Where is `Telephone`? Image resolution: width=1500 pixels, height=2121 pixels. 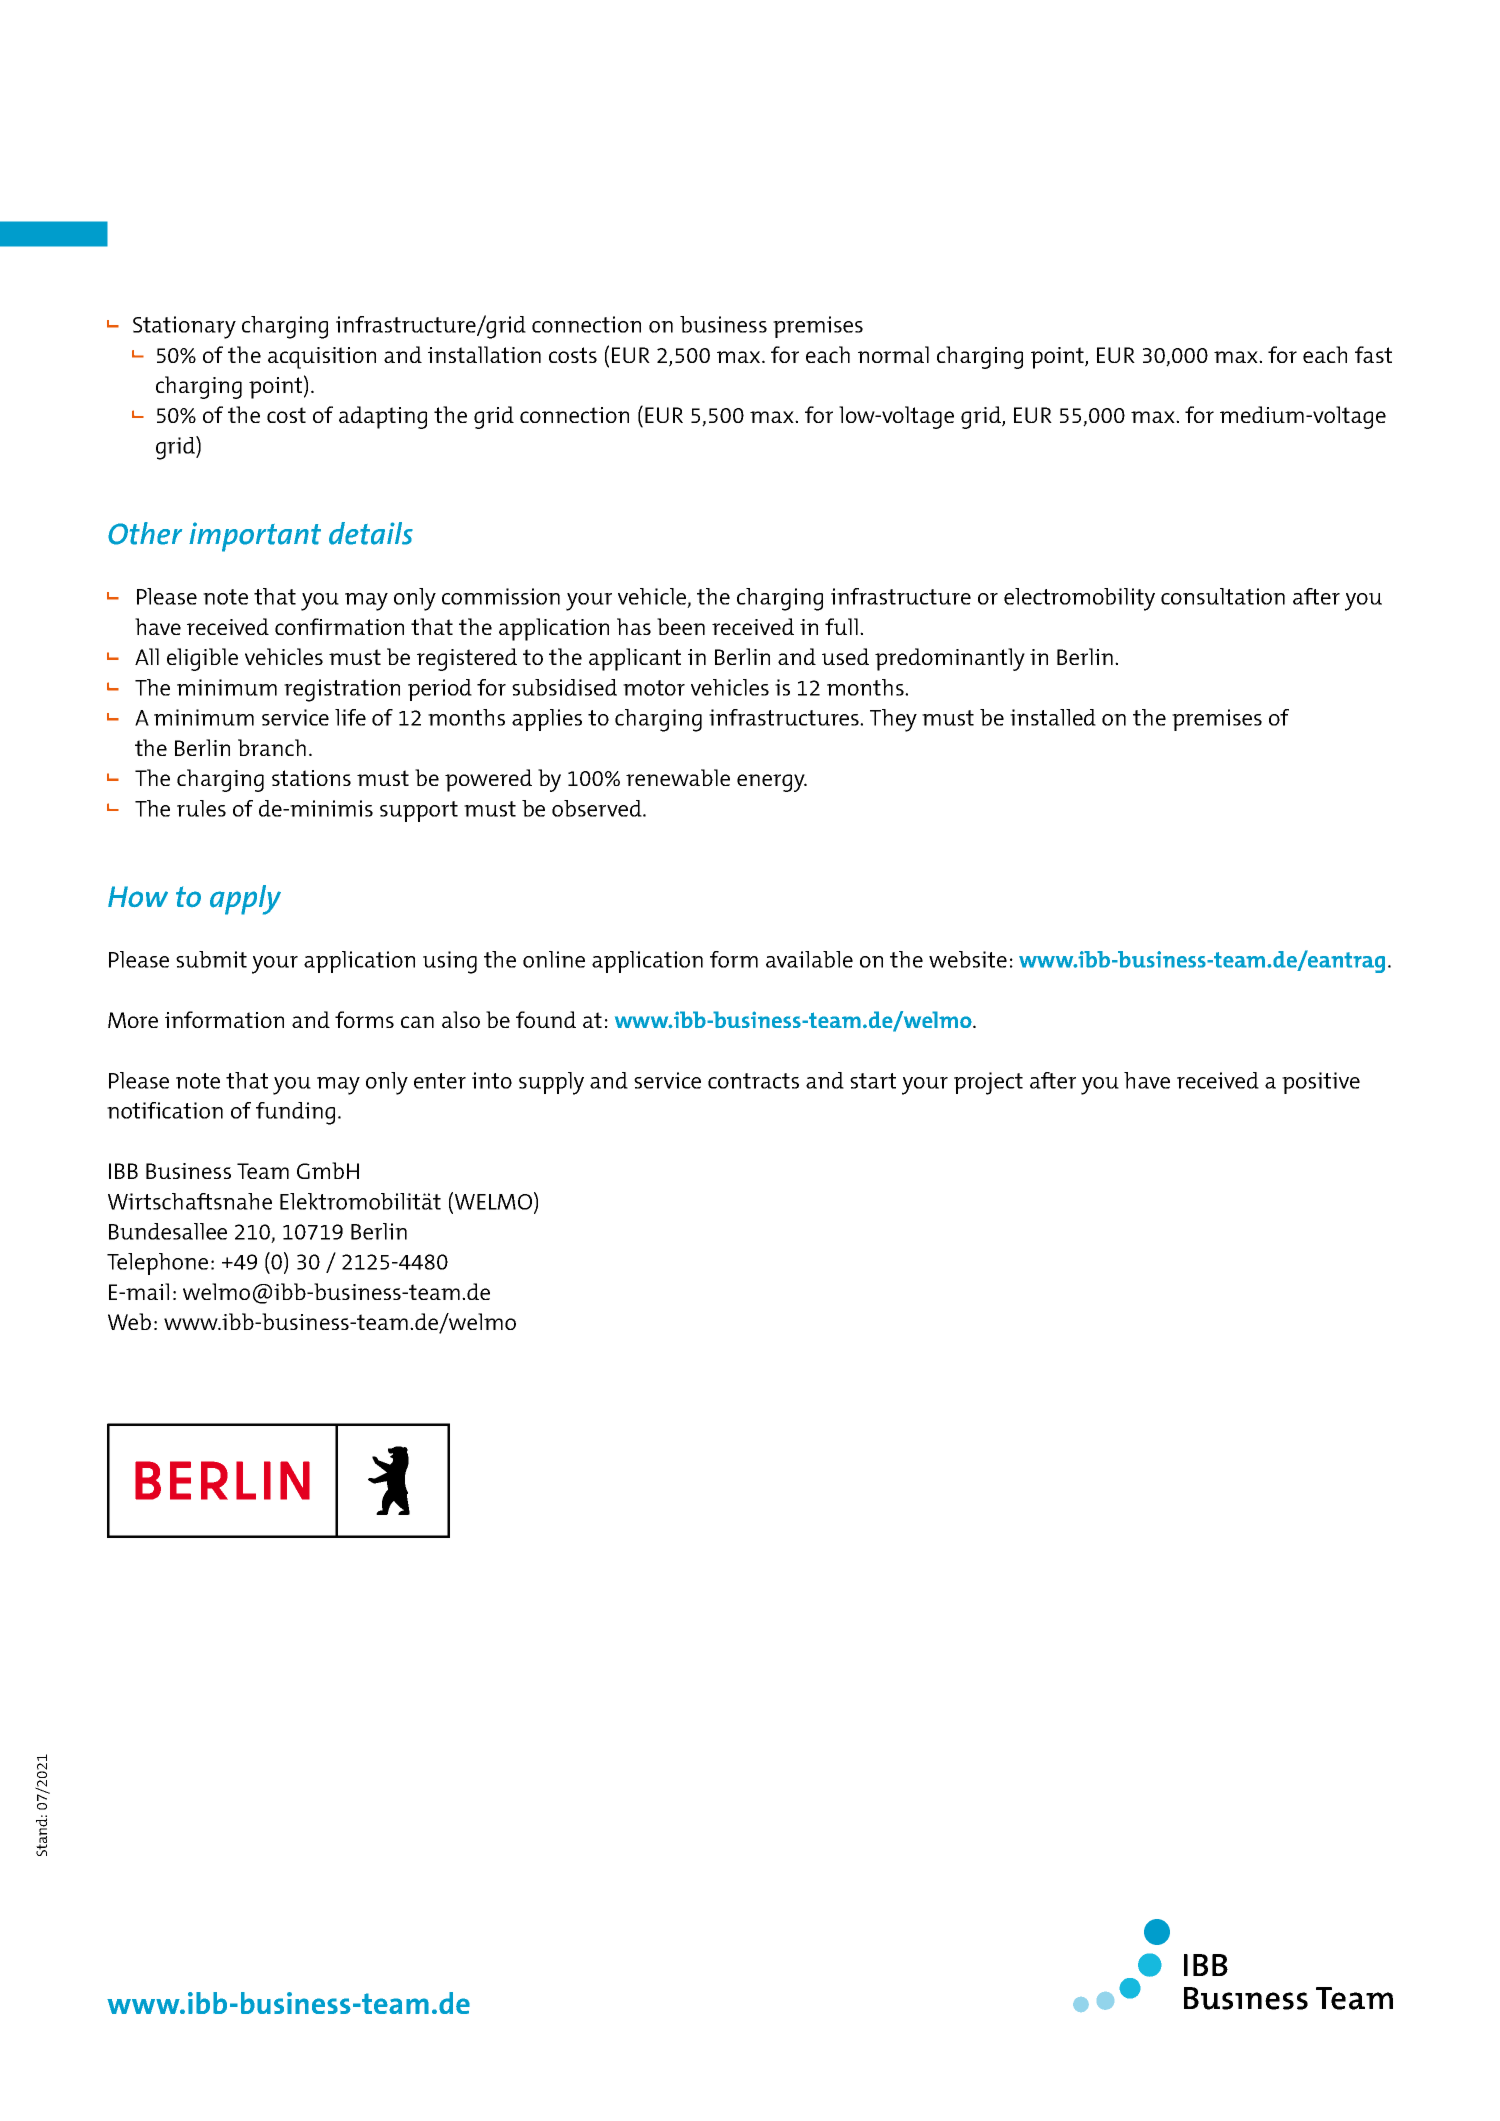
Telephone is located at coordinates (157, 1264).
